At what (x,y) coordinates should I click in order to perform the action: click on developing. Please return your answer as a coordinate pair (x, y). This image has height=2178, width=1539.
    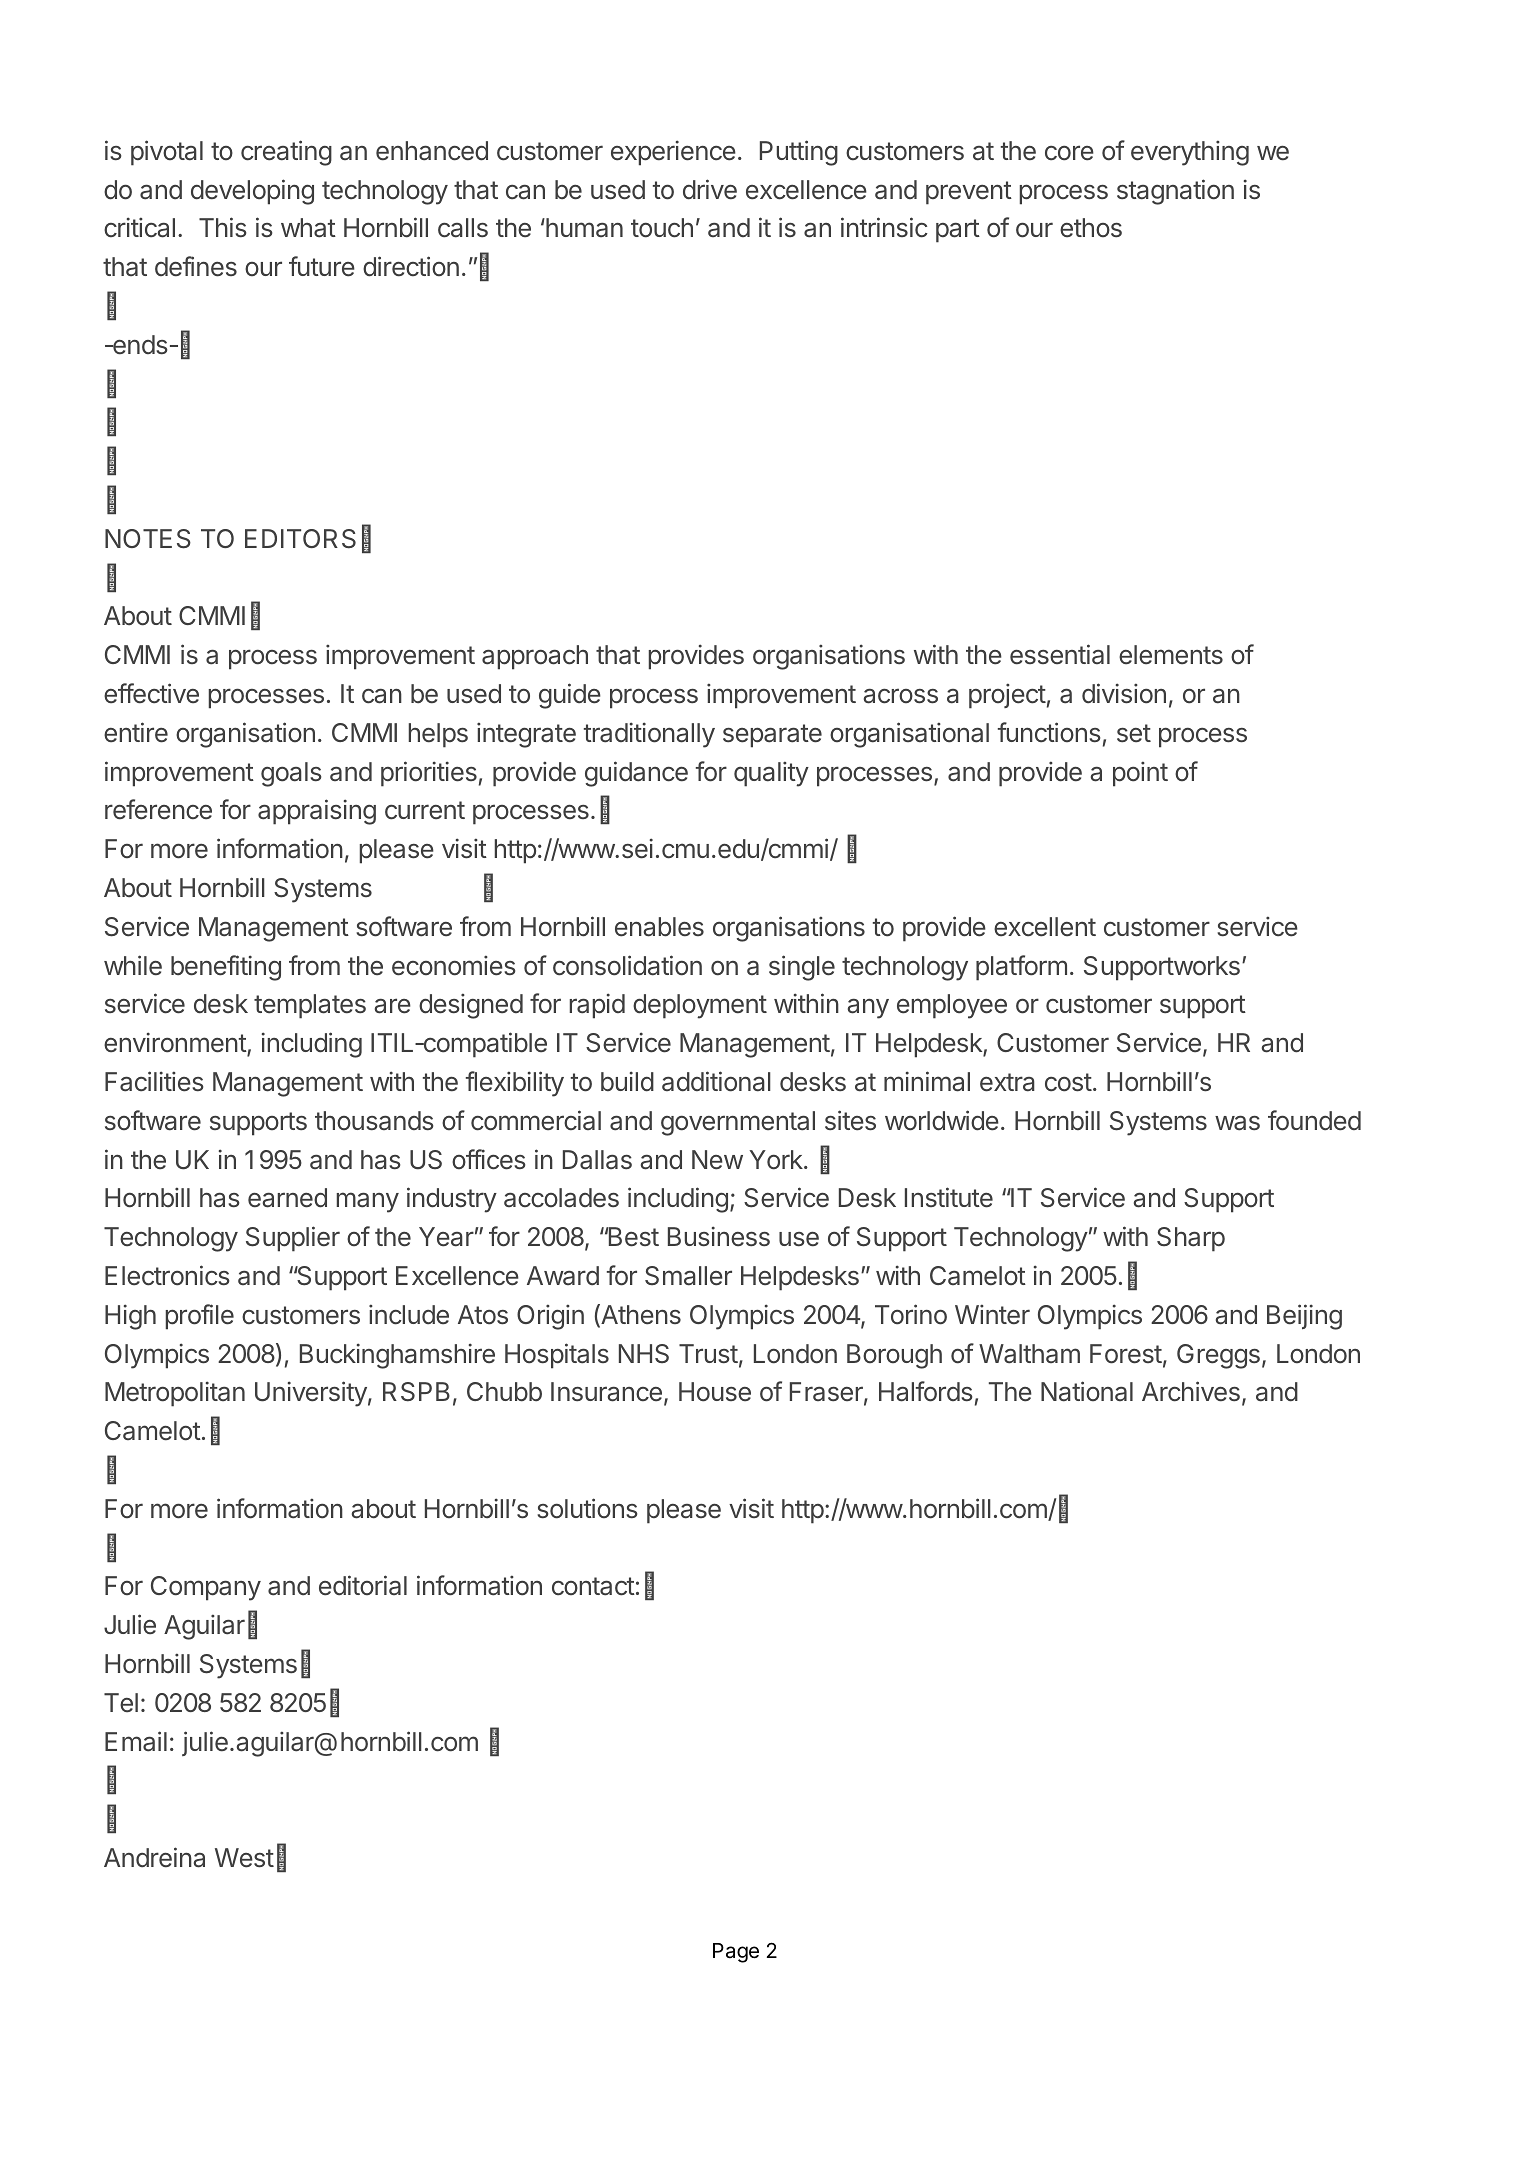
    Looking at the image, I should click on (252, 192).
